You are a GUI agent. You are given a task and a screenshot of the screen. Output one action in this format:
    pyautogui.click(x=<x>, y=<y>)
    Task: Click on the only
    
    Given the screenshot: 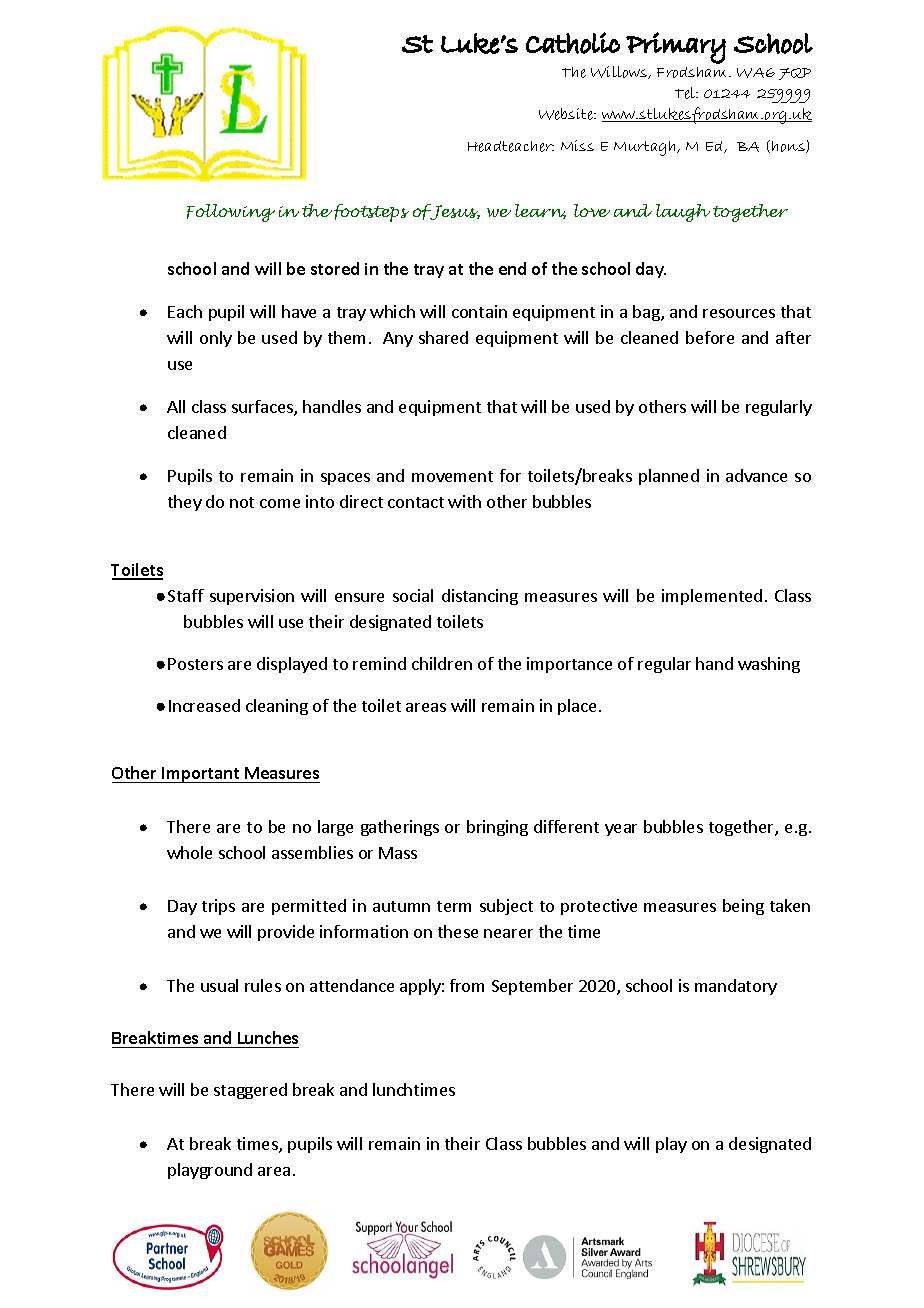 What is the action you would take?
    pyautogui.click(x=216, y=339)
